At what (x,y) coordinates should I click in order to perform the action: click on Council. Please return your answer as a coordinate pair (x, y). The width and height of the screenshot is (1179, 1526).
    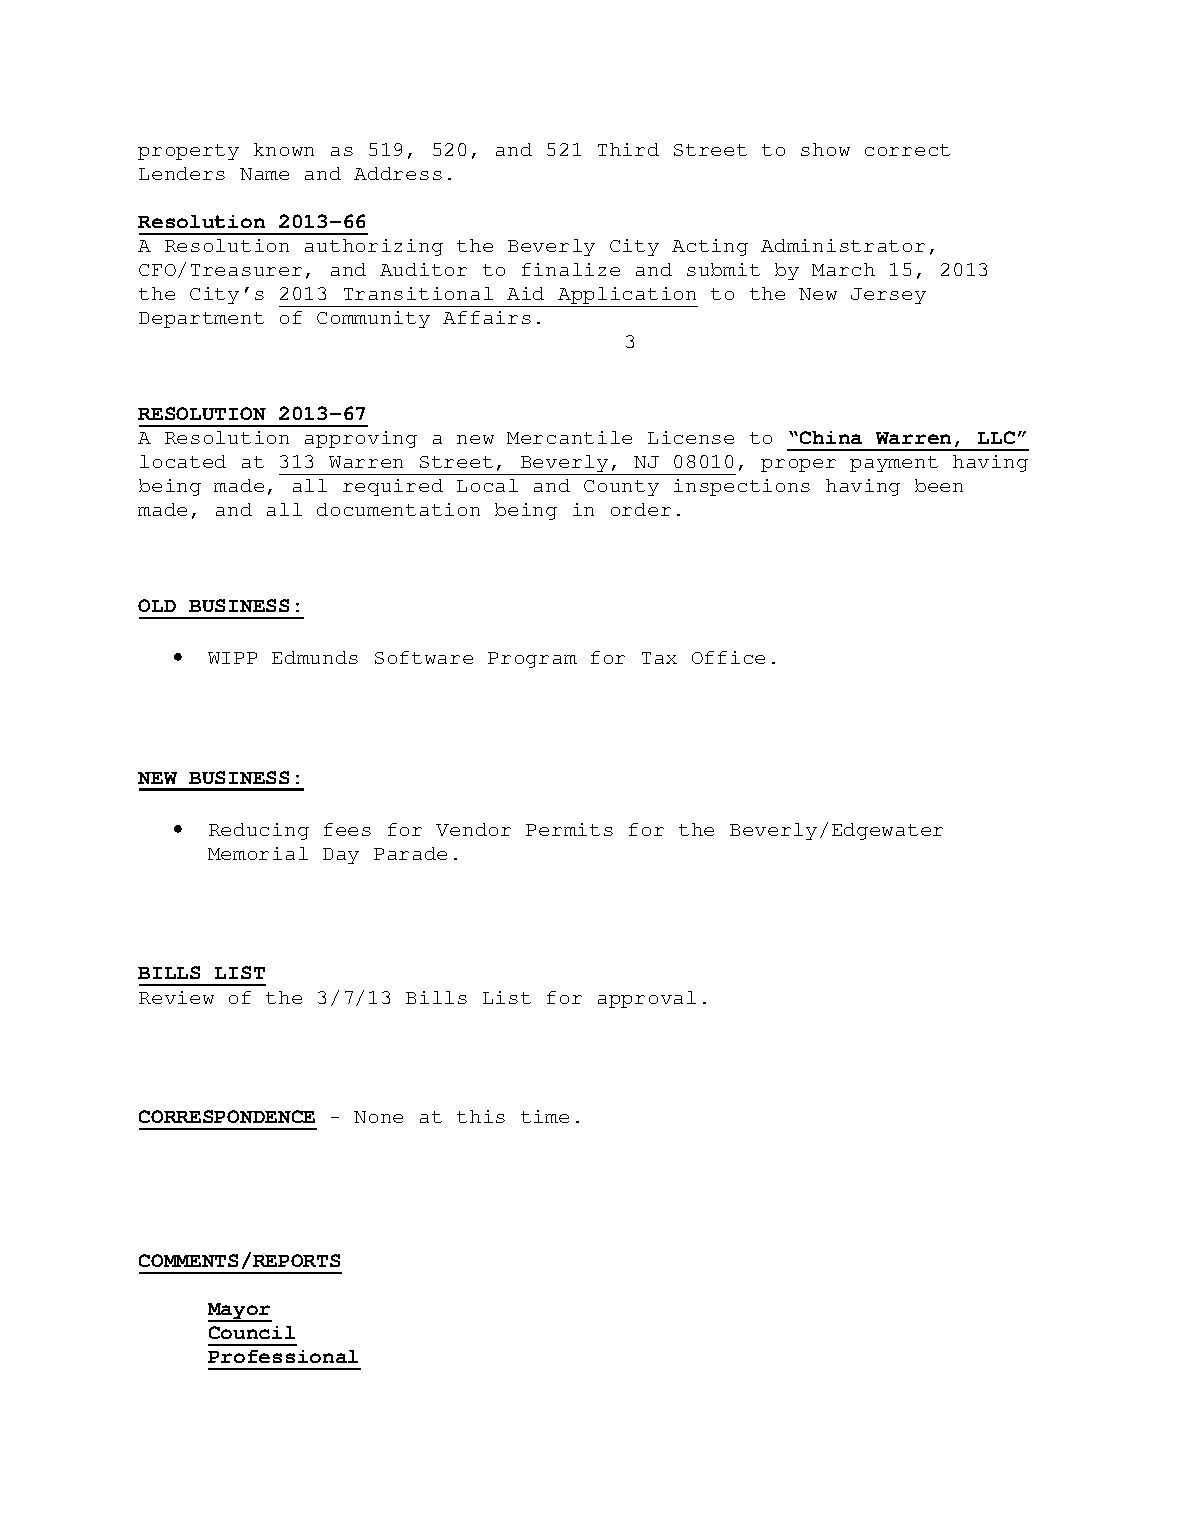
    Looking at the image, I should click on (252, 1332).
